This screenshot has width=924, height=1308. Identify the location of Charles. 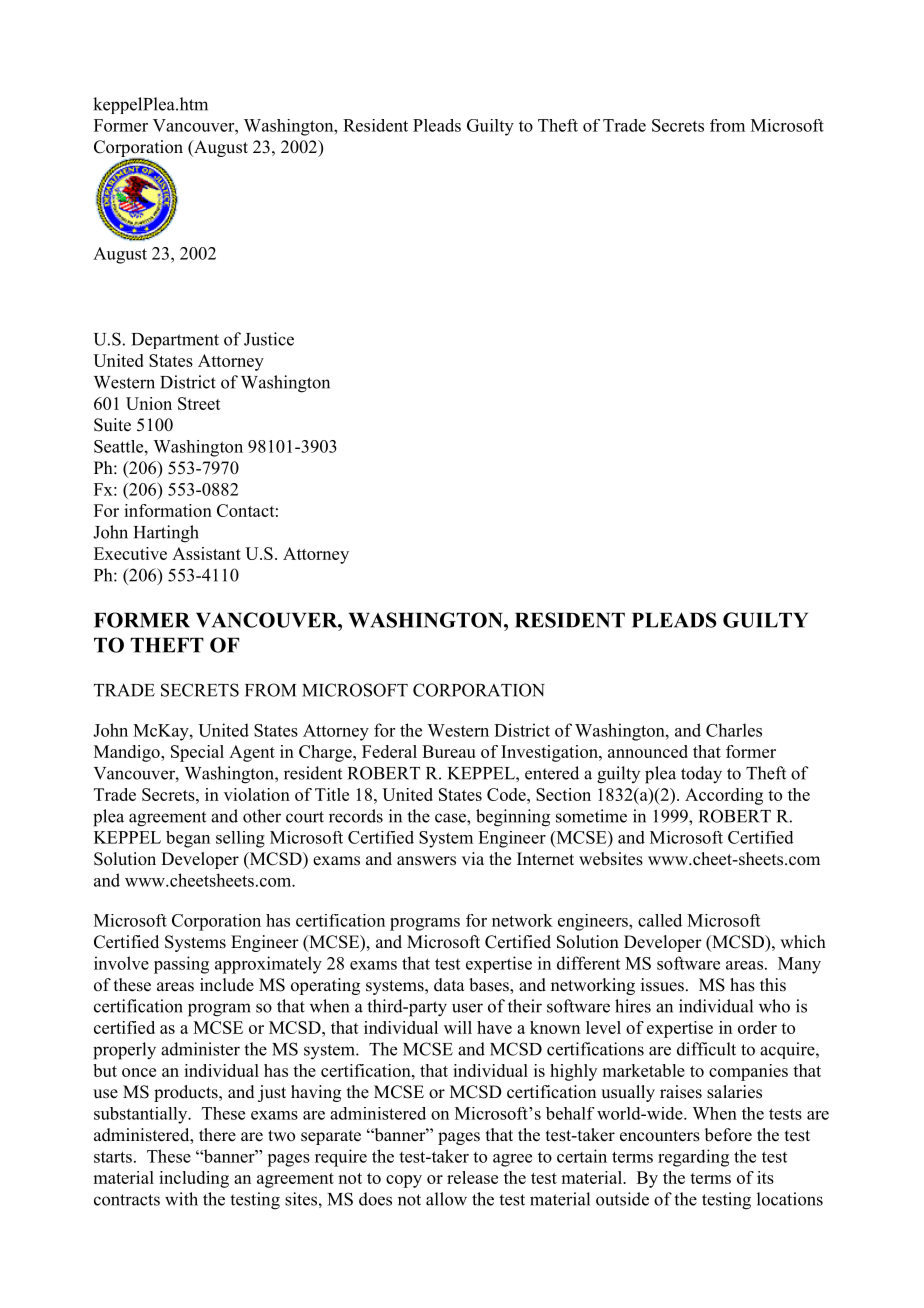
(734, 730).
